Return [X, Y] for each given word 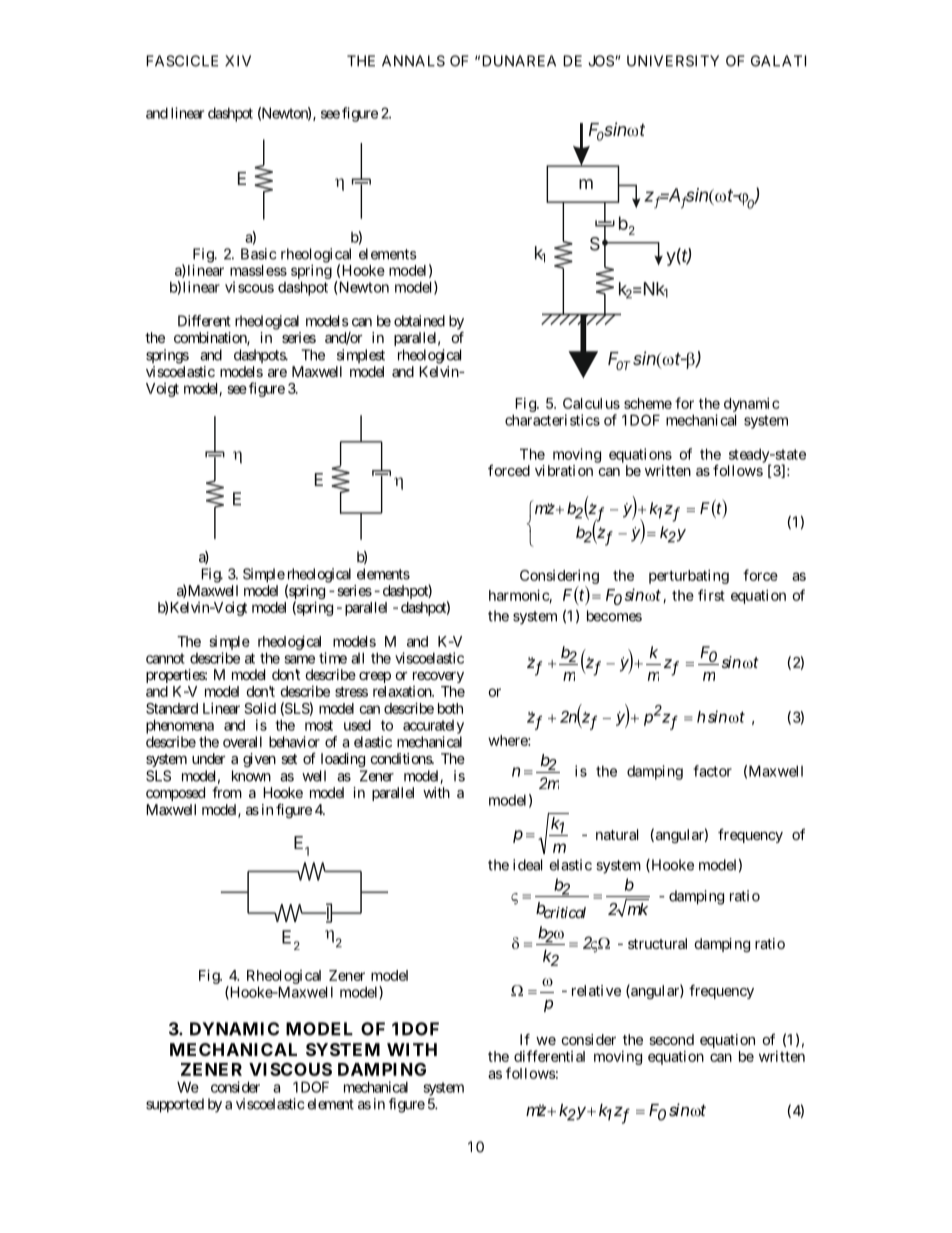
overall [242, 742]
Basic [259, 254]
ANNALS [413, 61]
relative [596, 990]
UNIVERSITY [673, 61]
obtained [419, 321]
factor [712, 771]
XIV [238, 61]
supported [175, 1105]
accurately [433, 727]
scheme [648, 403]
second [671, 1039]
